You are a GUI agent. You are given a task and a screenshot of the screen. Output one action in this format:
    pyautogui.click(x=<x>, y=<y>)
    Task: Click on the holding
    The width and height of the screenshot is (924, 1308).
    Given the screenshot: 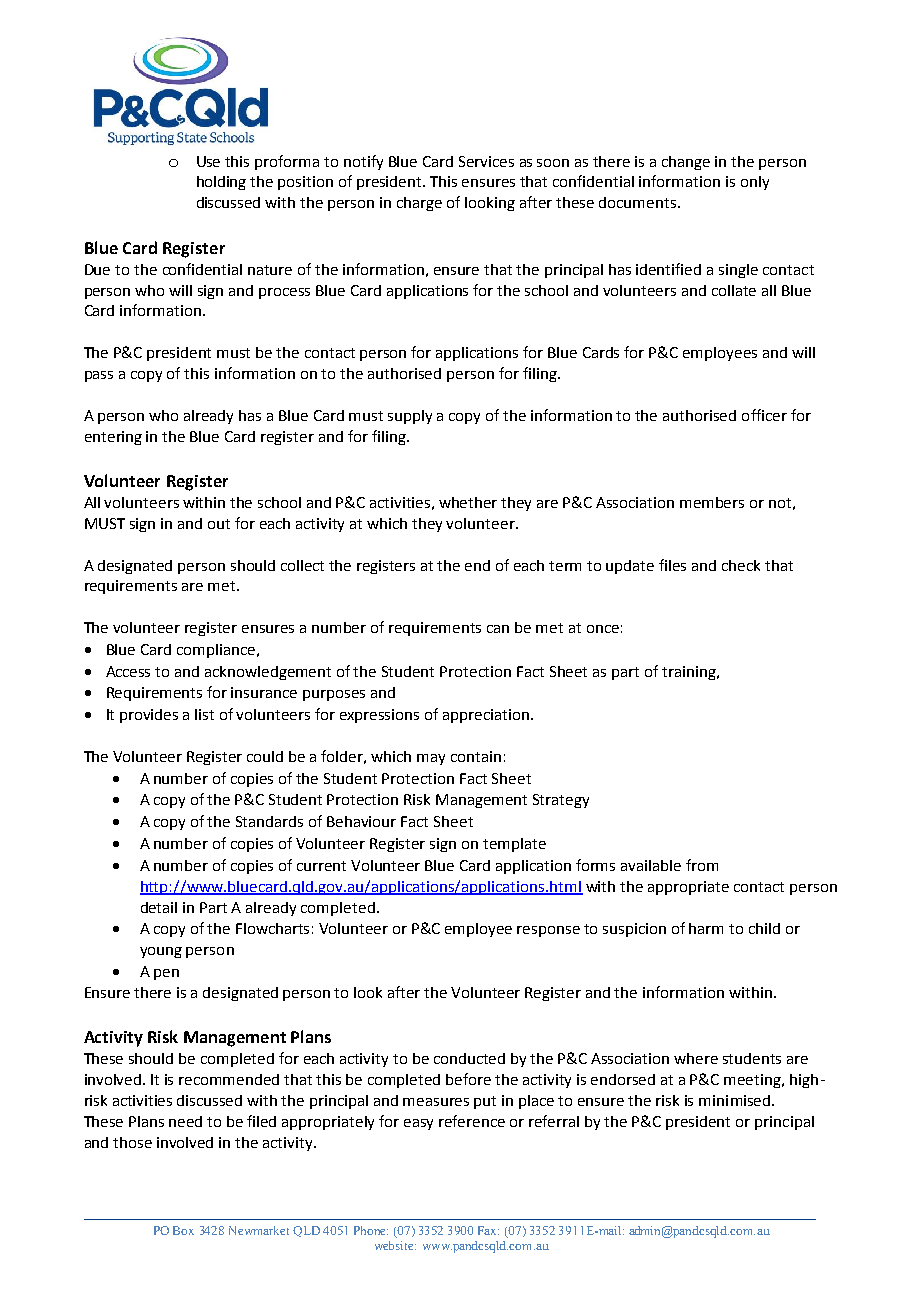 What is the action you would take?
    pyautogui.click(x=221, y=183)
